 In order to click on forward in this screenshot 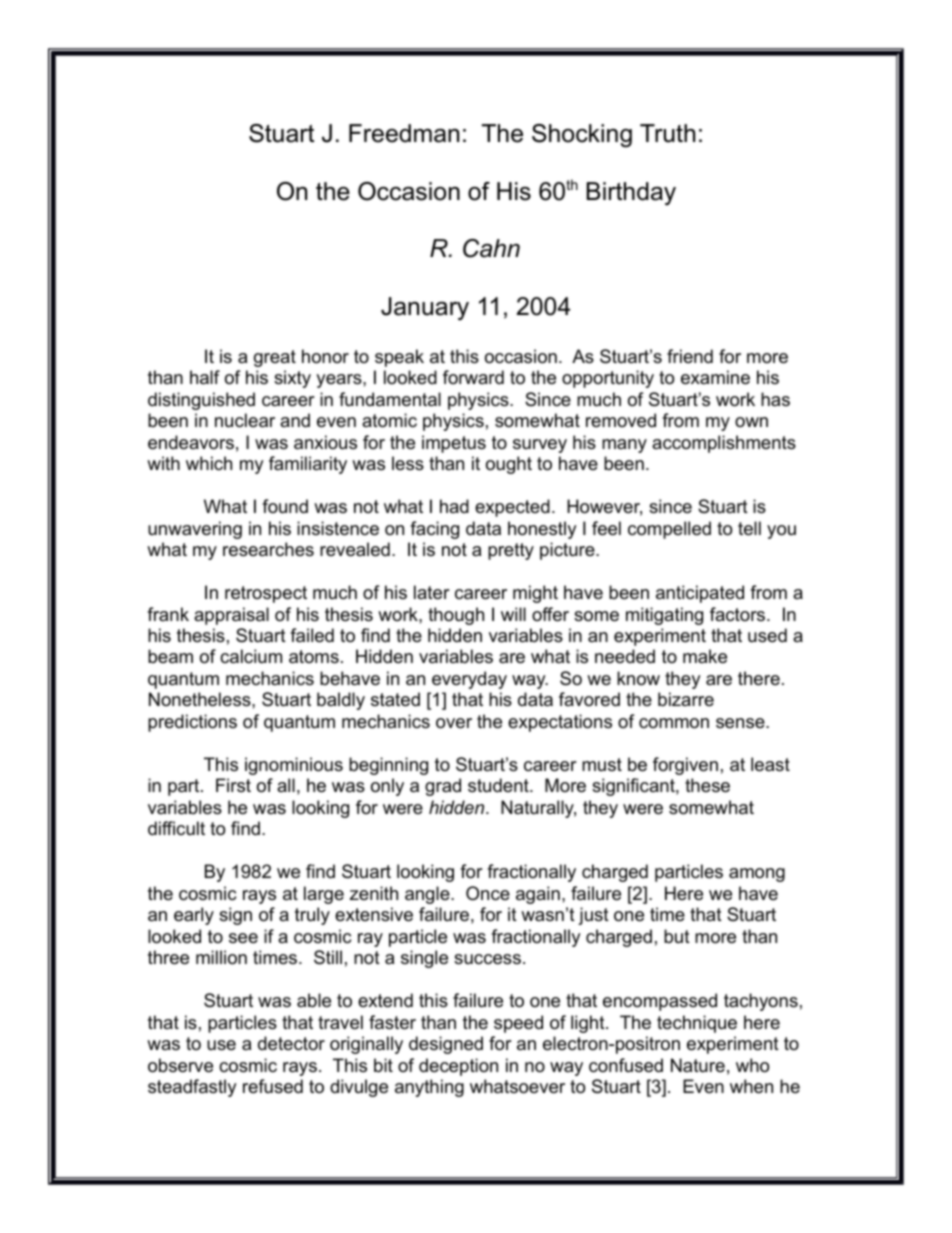, I will do `click(473, 377)`.
